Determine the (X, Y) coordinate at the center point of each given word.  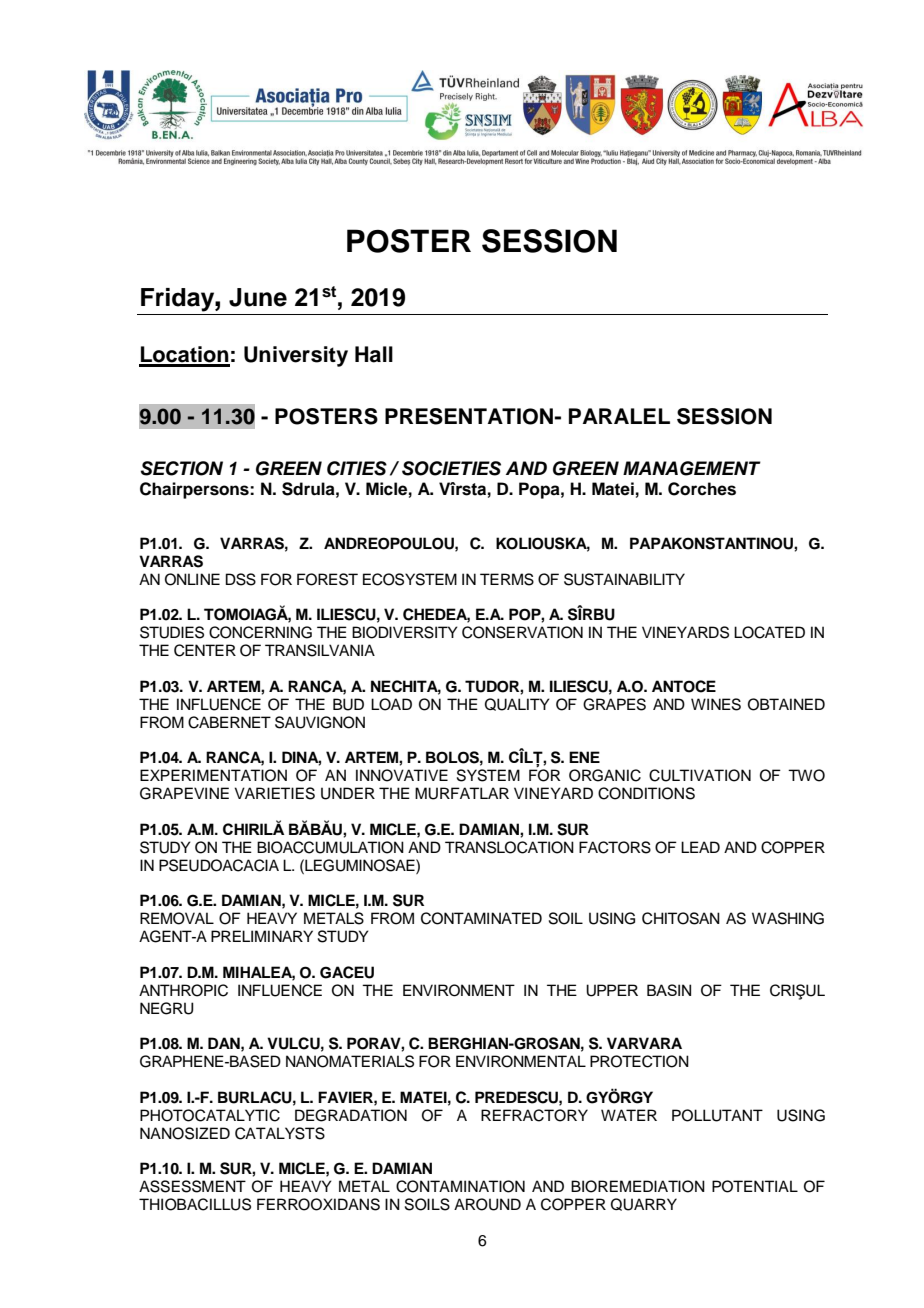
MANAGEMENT (692, 468)
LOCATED (769, 632)
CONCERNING (260, 632)
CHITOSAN (681, 918)
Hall (374, 354)
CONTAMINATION (460, 1186)
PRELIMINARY (262, 936)
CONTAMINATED (481, 918)
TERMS (507, 579)
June (258, 297)
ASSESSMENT (192, 1186)
